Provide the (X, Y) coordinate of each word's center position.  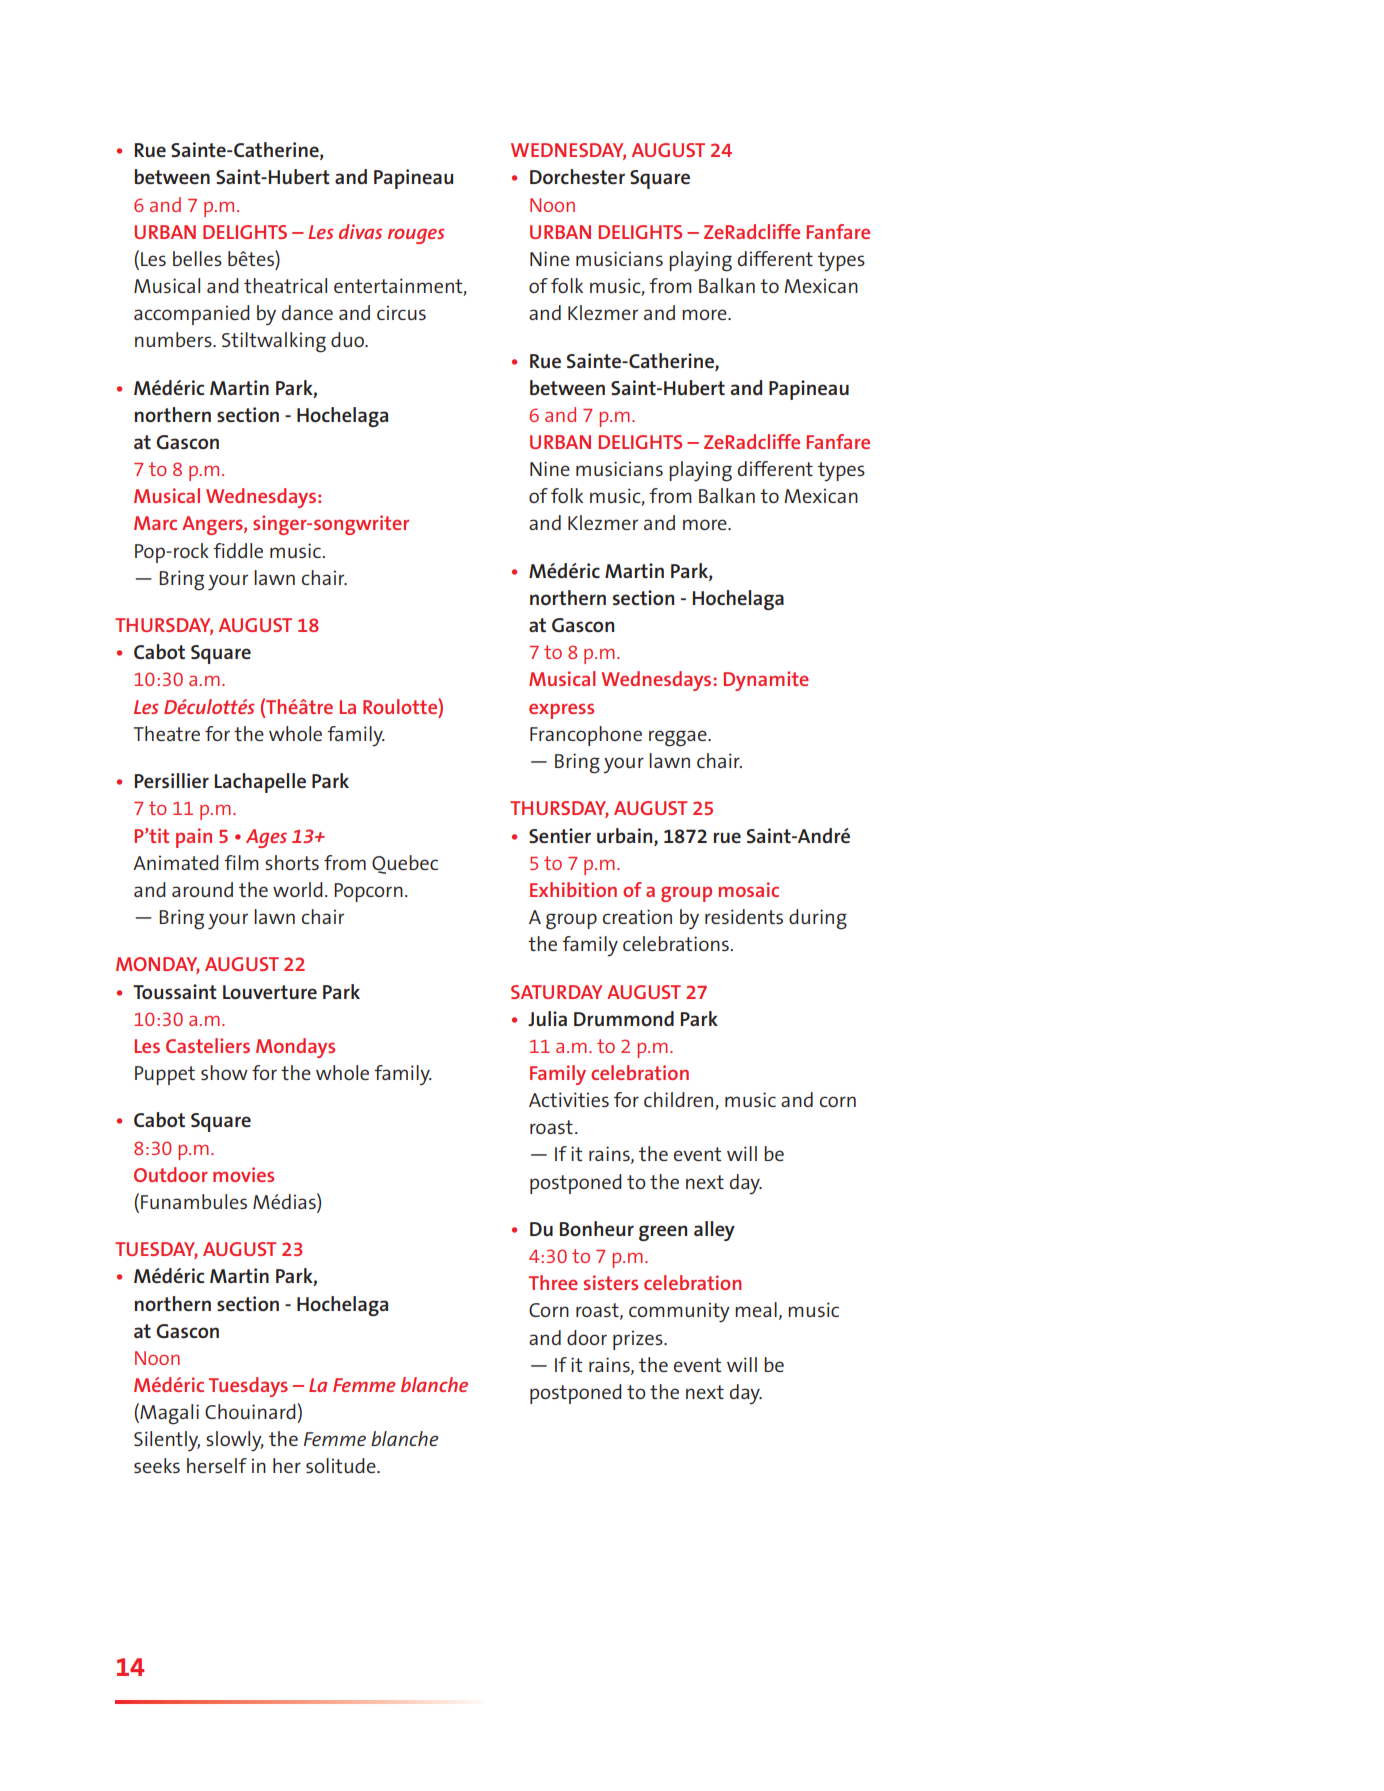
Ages (266, 838)
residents (744, 916)
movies (243, 1174)
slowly (235, 1441)
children (680, 1101)
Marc (155, 523)
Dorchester (577, 176)
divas (360, 231)
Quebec (405, 864)
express (561, 711)
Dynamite (766, 681)
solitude (342, 1465)
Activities (569, 1099)
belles (197, 258)
